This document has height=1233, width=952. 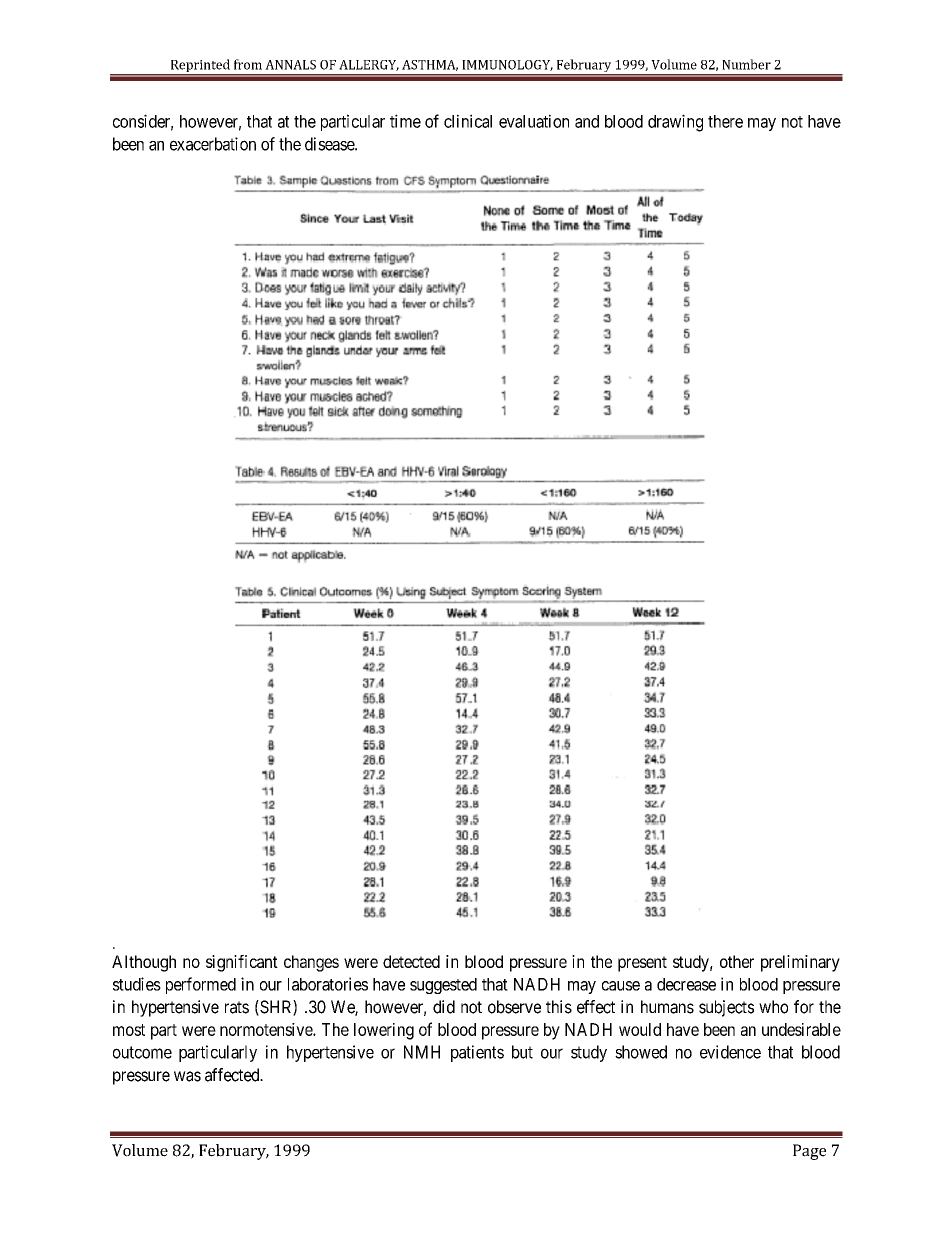 What do you see at coordinates (187, 1076) in the document?
I see `was` at bounding box center [187, 1076].
